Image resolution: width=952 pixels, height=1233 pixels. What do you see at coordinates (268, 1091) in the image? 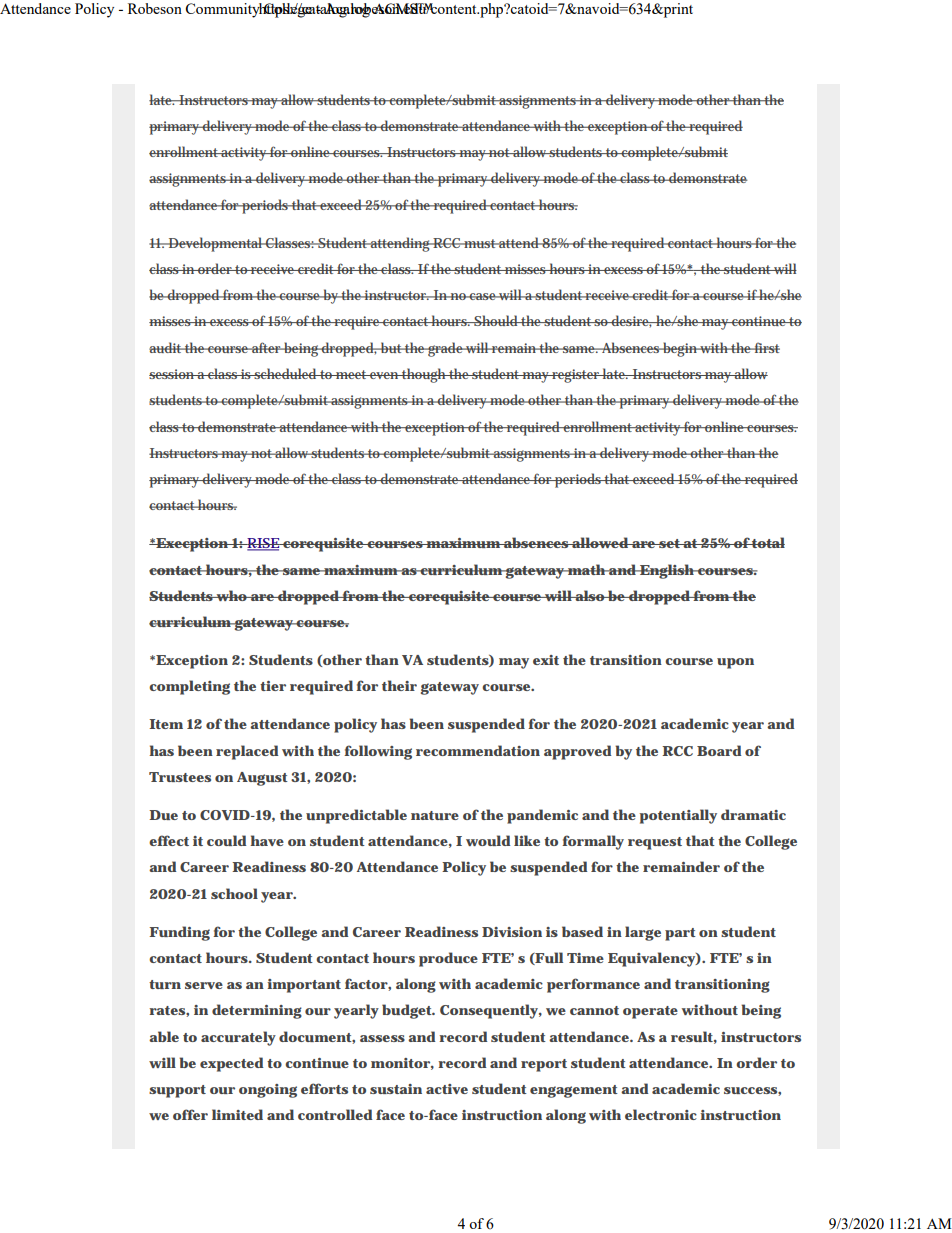
I see `ongoing` at bounding box center [268, 1091].
